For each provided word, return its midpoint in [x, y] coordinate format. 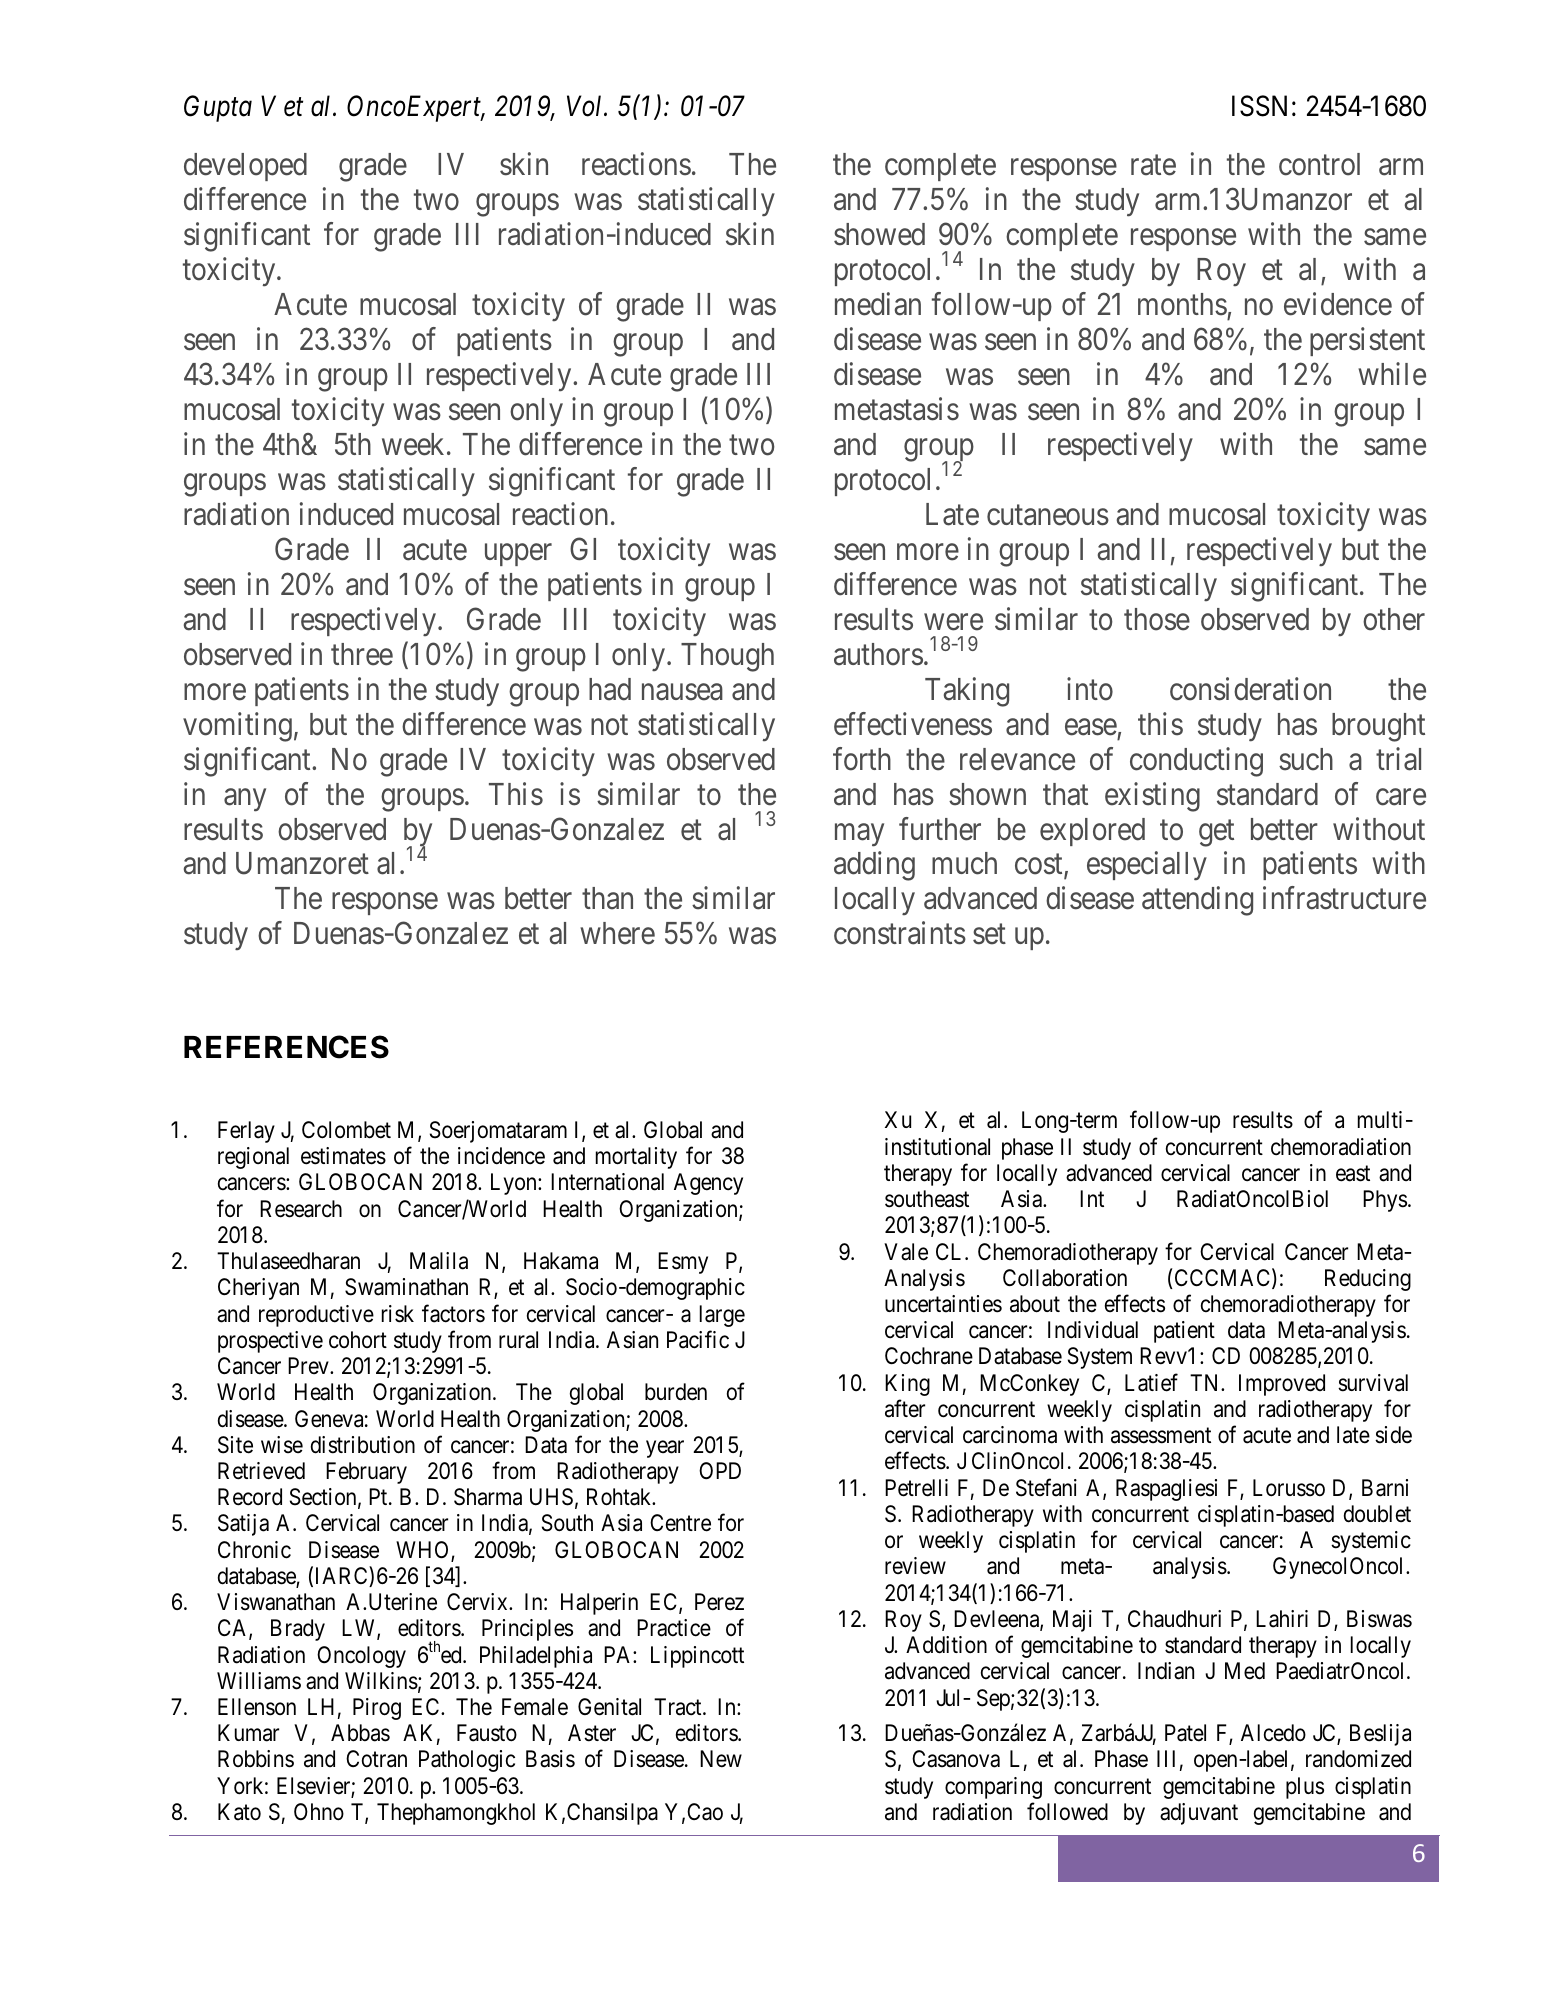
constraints [900, 933]
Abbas [360, 1733]
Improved [1282, 1385]
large [722, 1316]
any [245, 800]
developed [245, 167]
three [362, 654]
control [1319, 164]
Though [727, 657]
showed [879, 234]
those [1157, 619]
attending [1197, 901]
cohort [358, 1340]
